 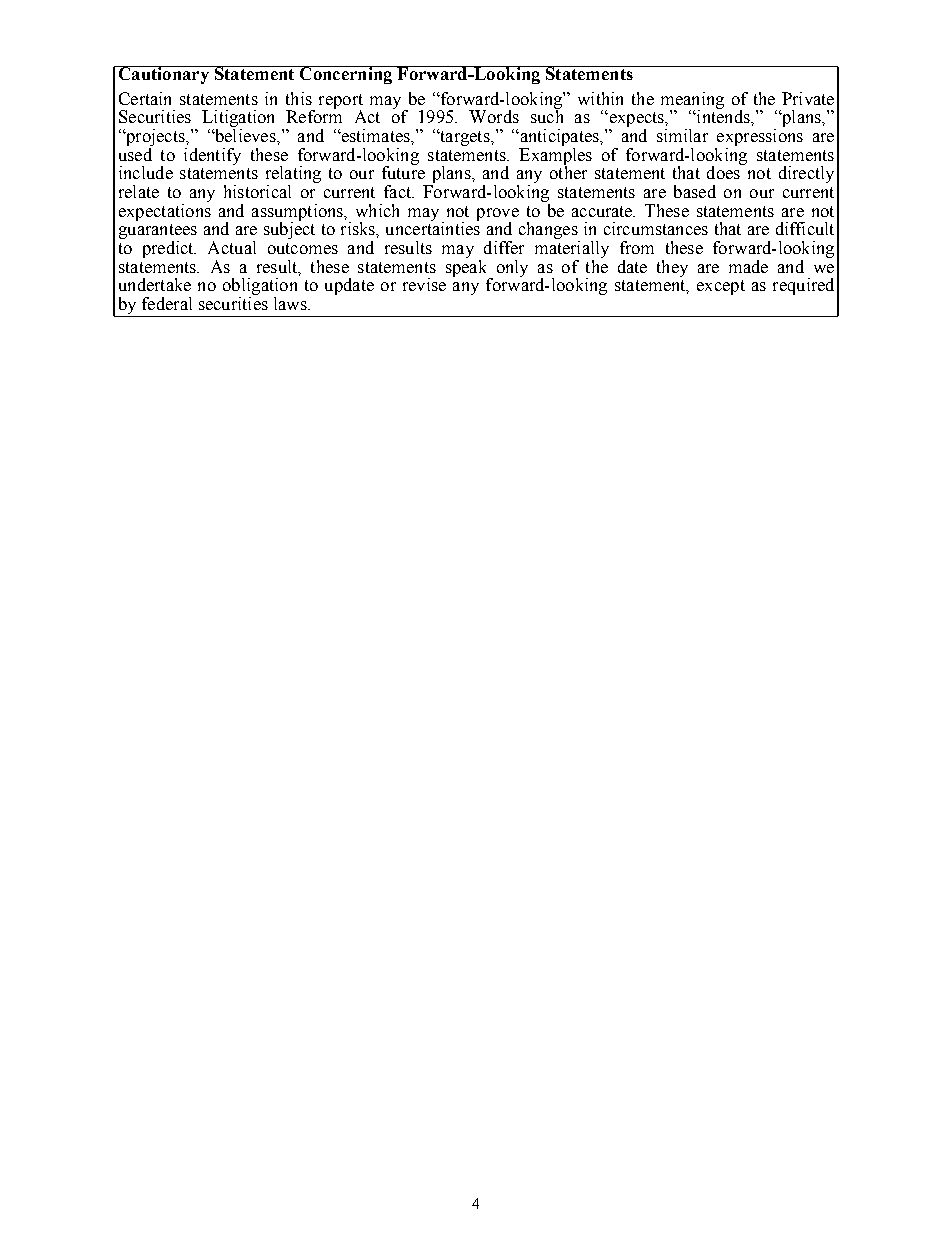 I want to click on federal, so click(x=167, y=303).
